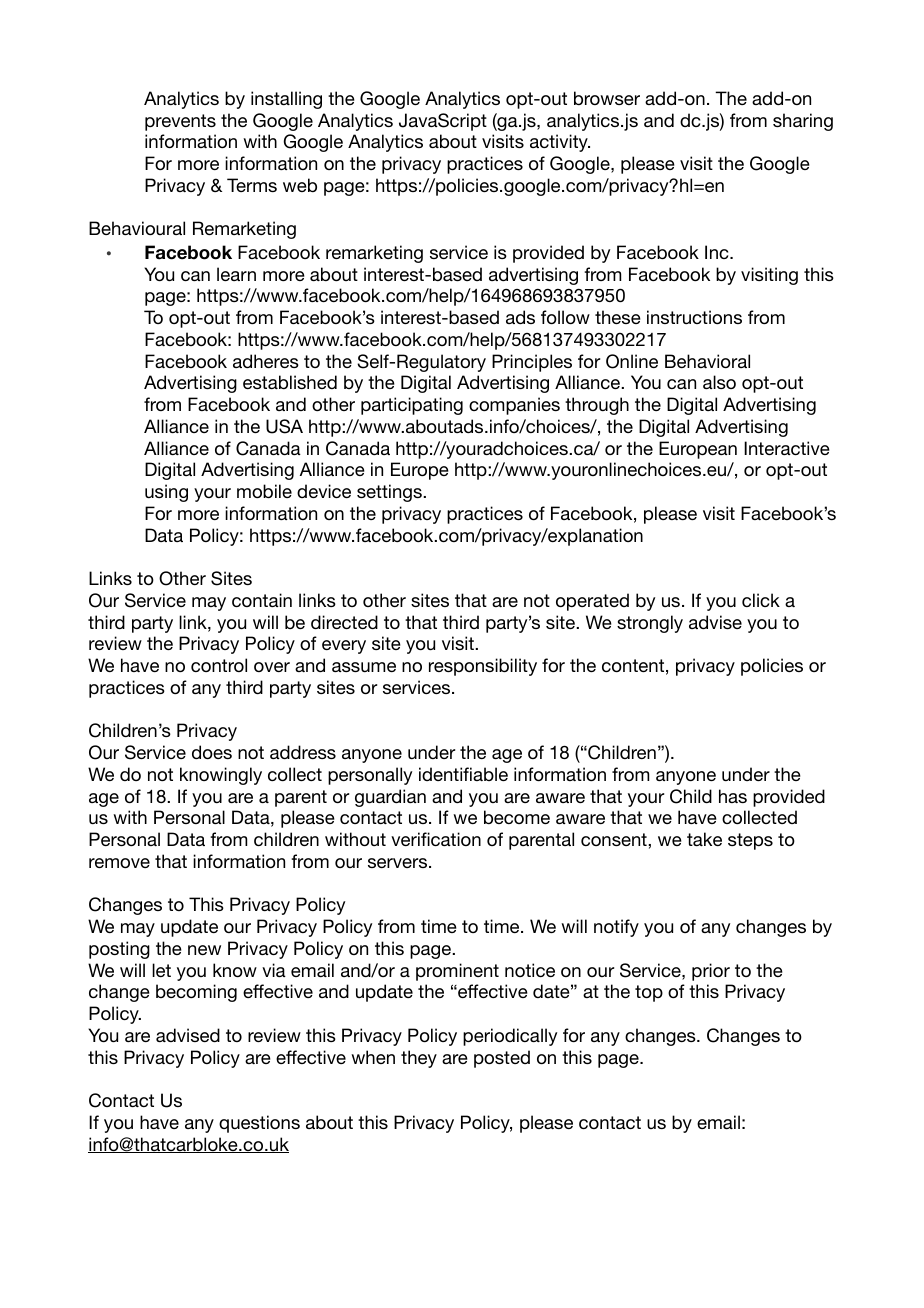 Image resolution: width=924 pixels, height=1308 pixels. I want to click on remove, so click(119, 863).
